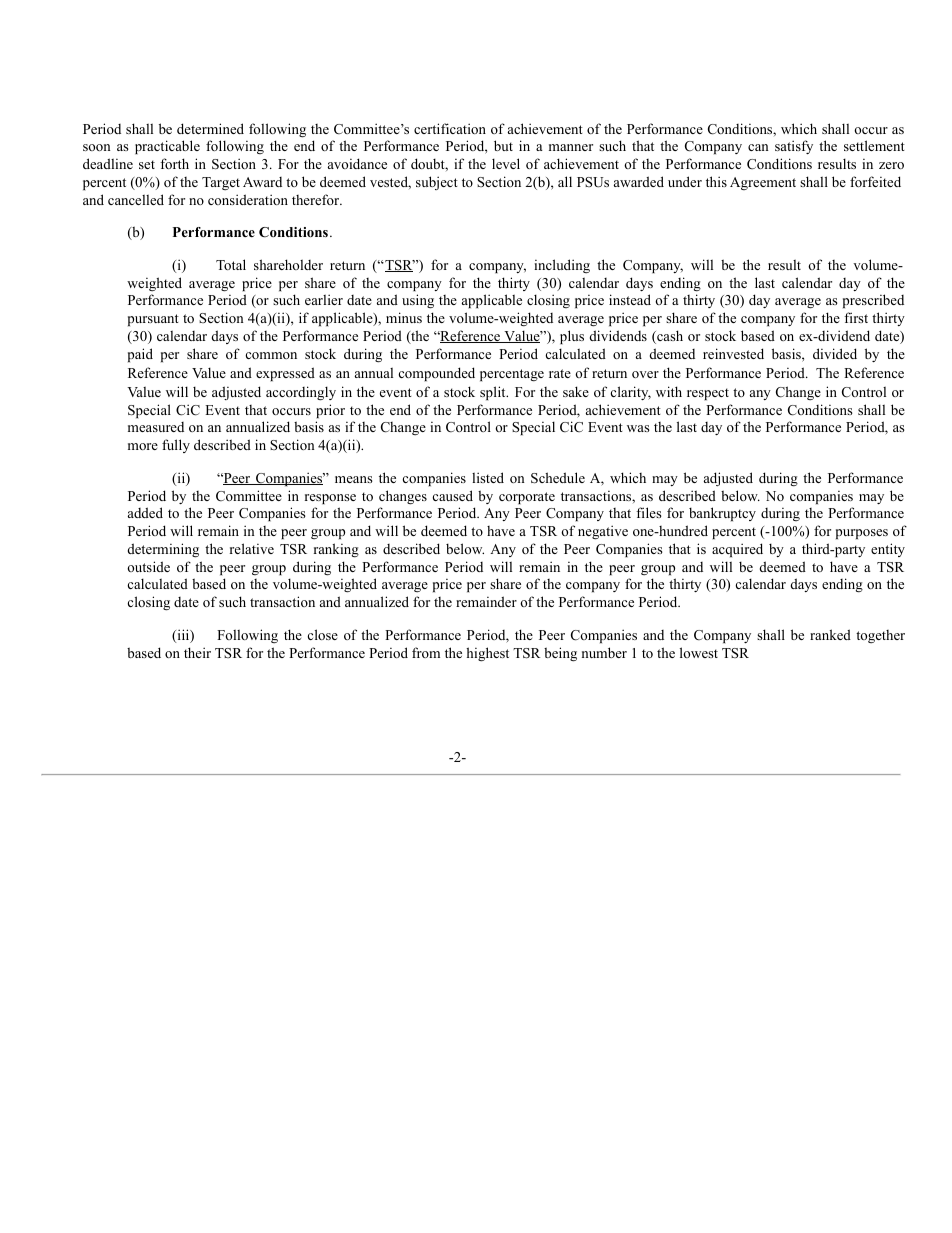 Image resolution: width=952 pixels, height=1233 pixels. What do you see at coordinates (153, 320) in the screenshot?
I see `pursuant` at bounding box center [153, 320].
